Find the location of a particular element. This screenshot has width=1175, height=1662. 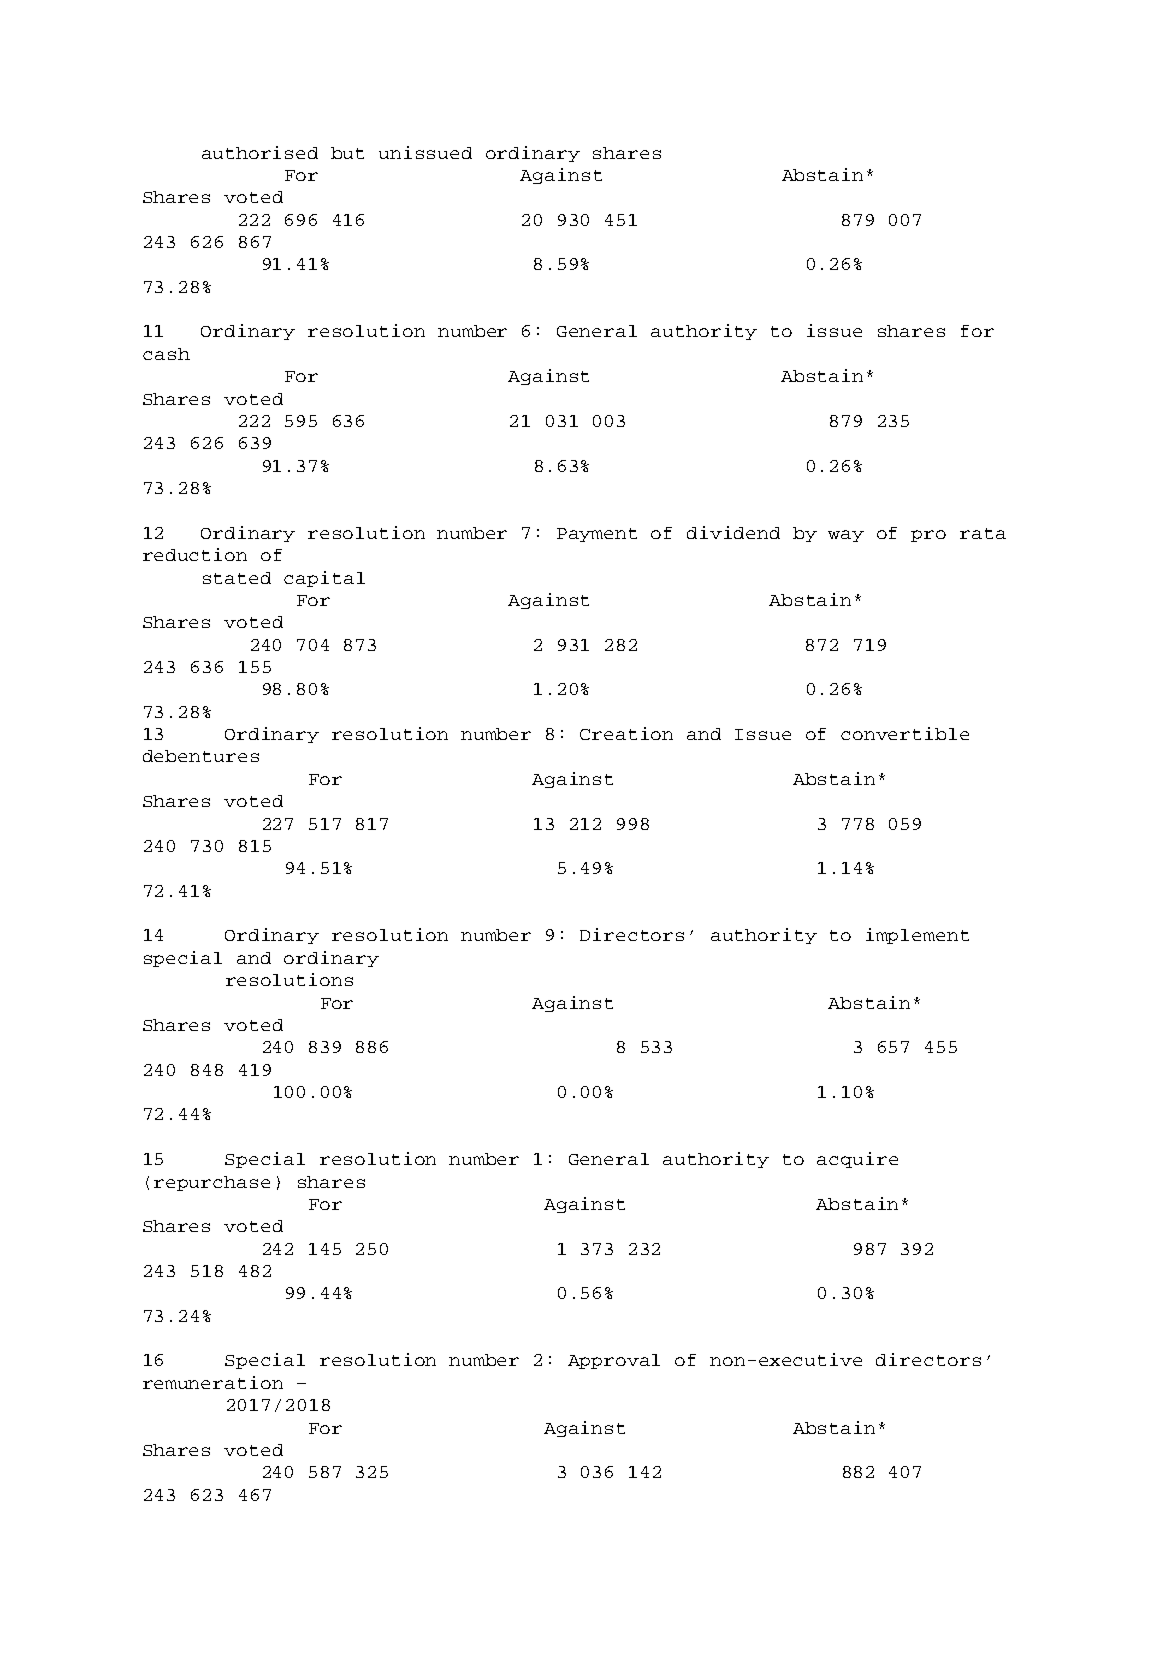

way is located at coordinates (846, 536).
